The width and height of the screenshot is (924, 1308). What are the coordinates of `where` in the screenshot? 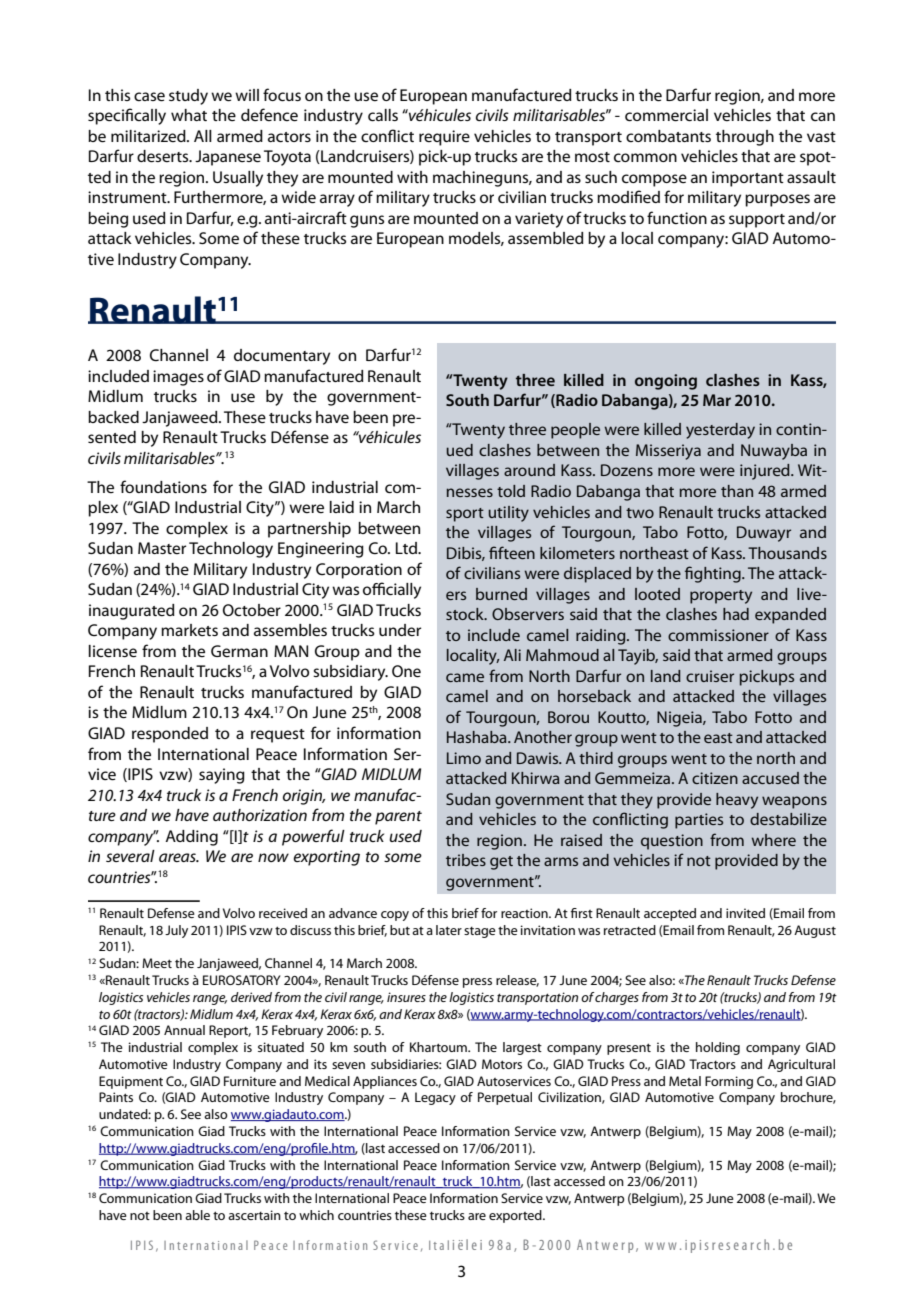 It's located at (773, 840).
